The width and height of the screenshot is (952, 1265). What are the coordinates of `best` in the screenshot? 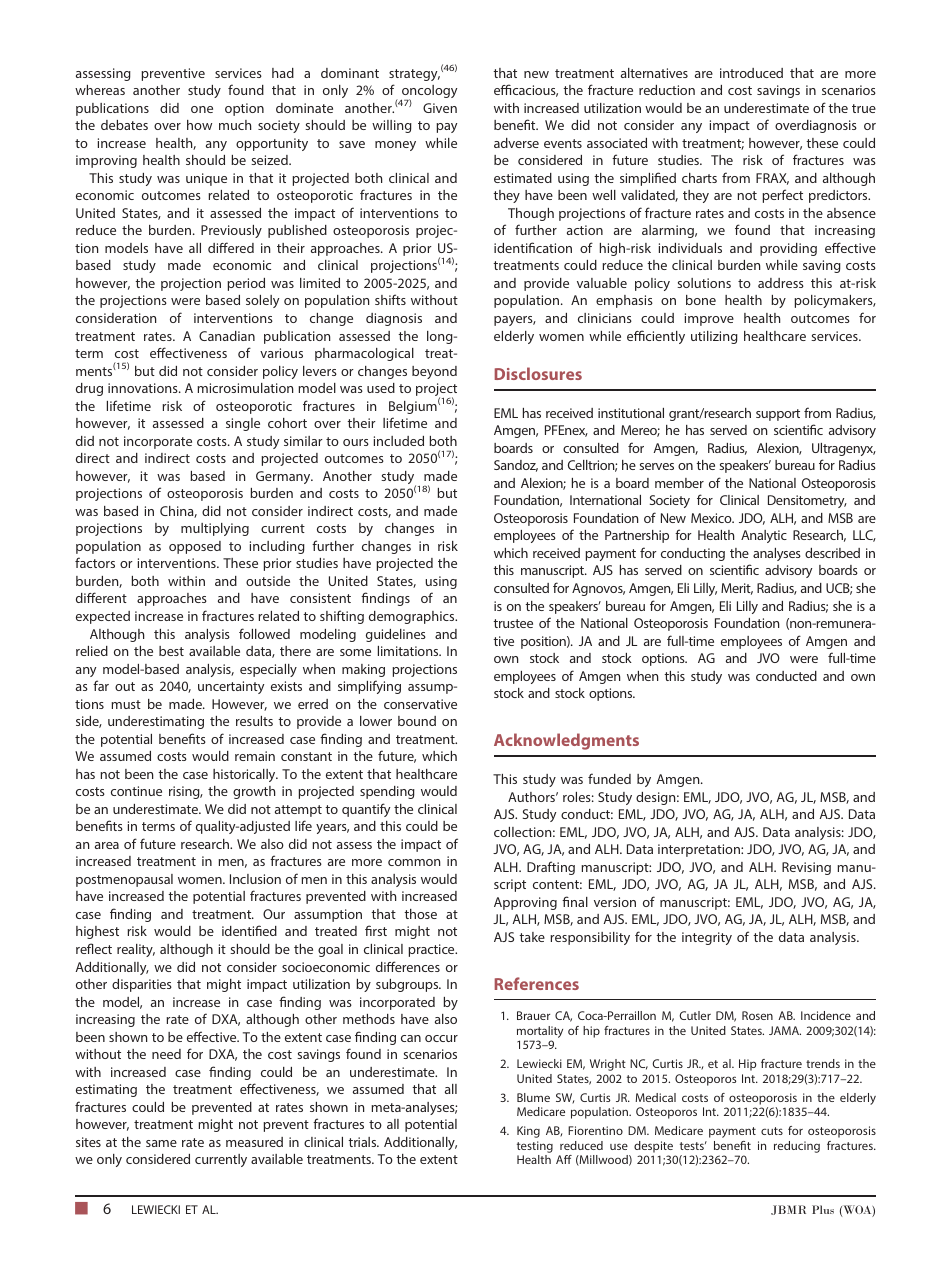 It's located at (171, 651).
